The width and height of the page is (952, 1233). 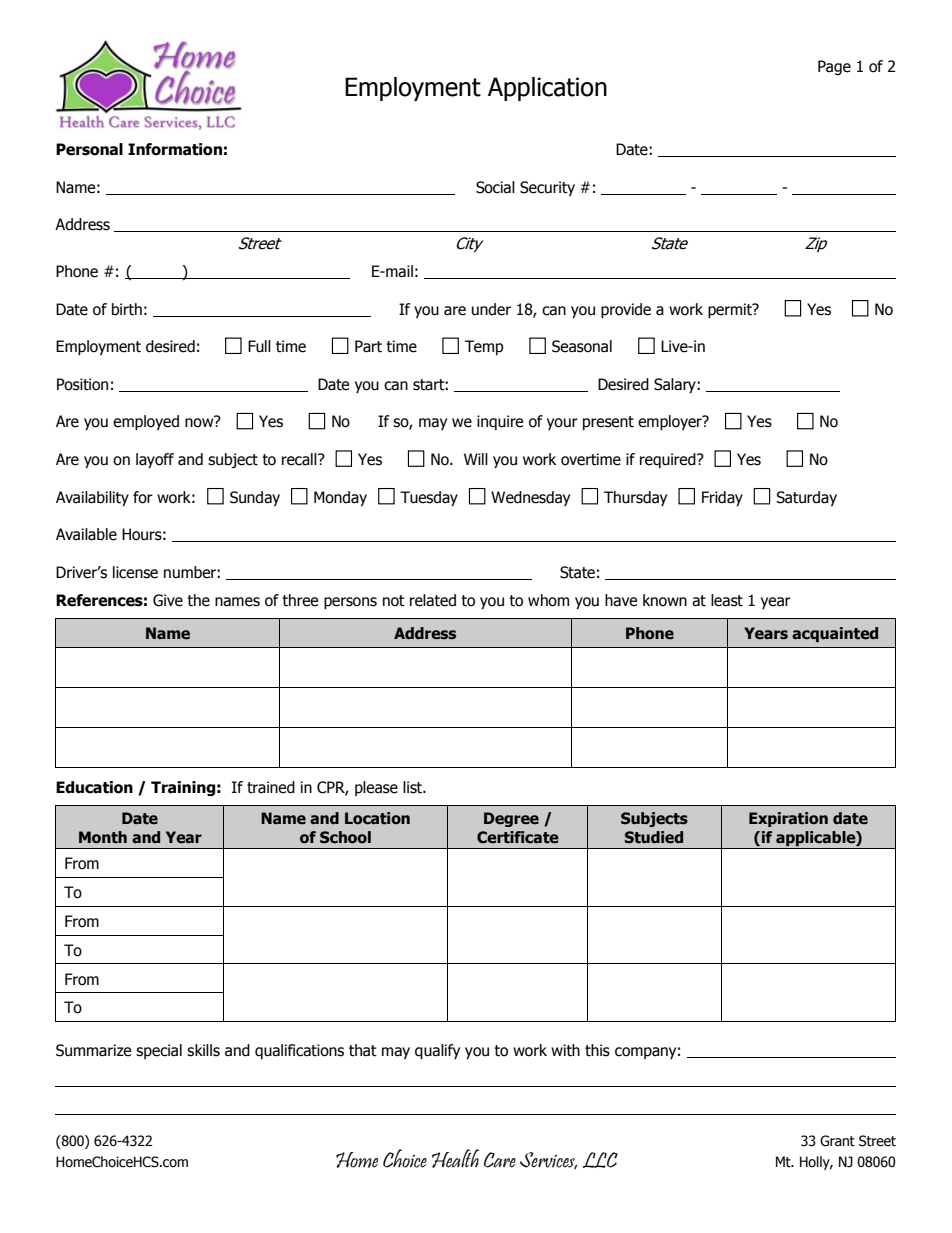 What do you see at coordinates (837, 1141) in the page?
I see `Grant` at bounding box center [837, 1141].
